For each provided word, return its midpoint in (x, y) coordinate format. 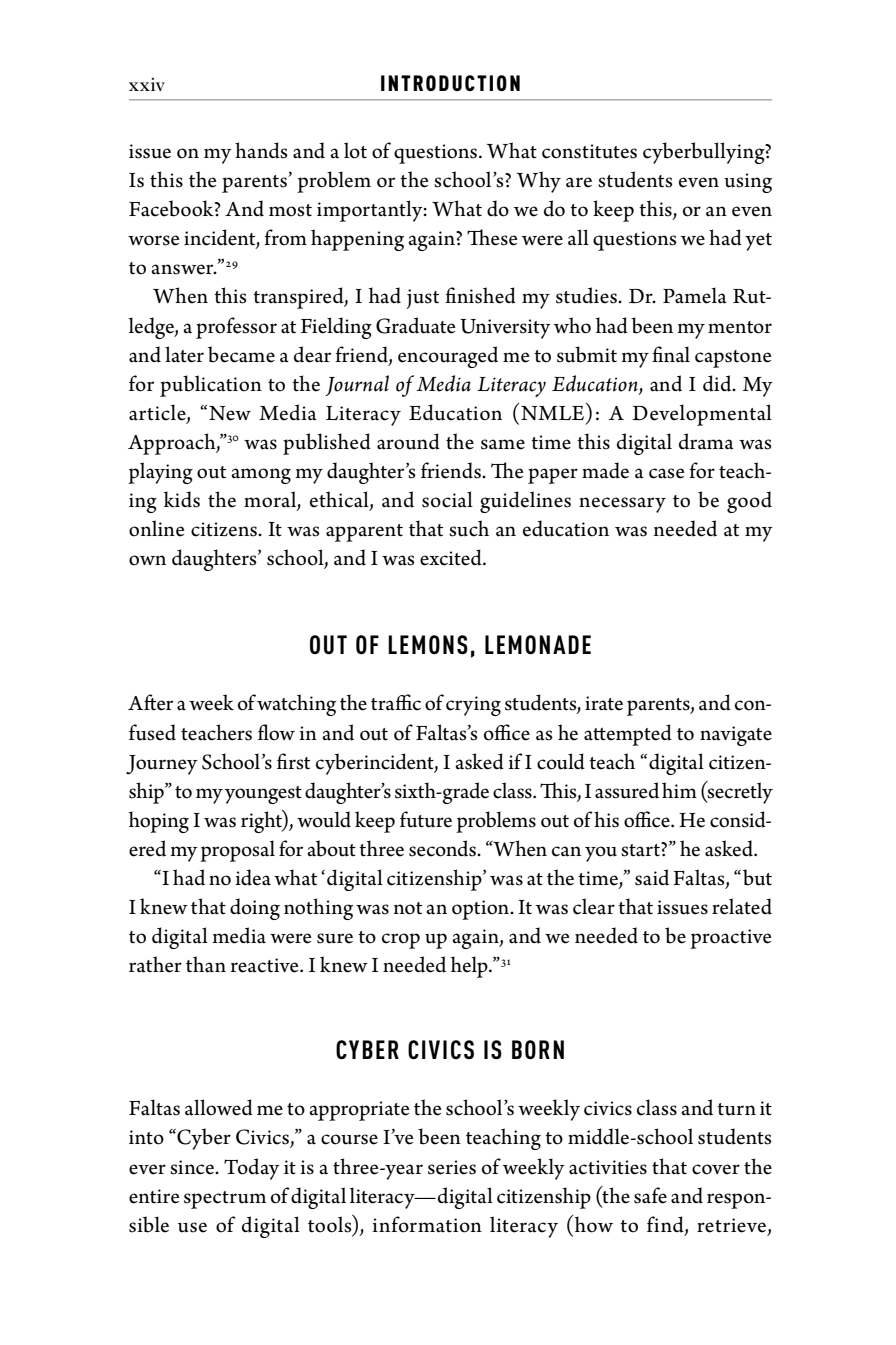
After (150, 702)
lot (355, 150)
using (748, 183)
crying (473, 706)
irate (604, 703)
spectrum (225, 1200)
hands (261, 150)
